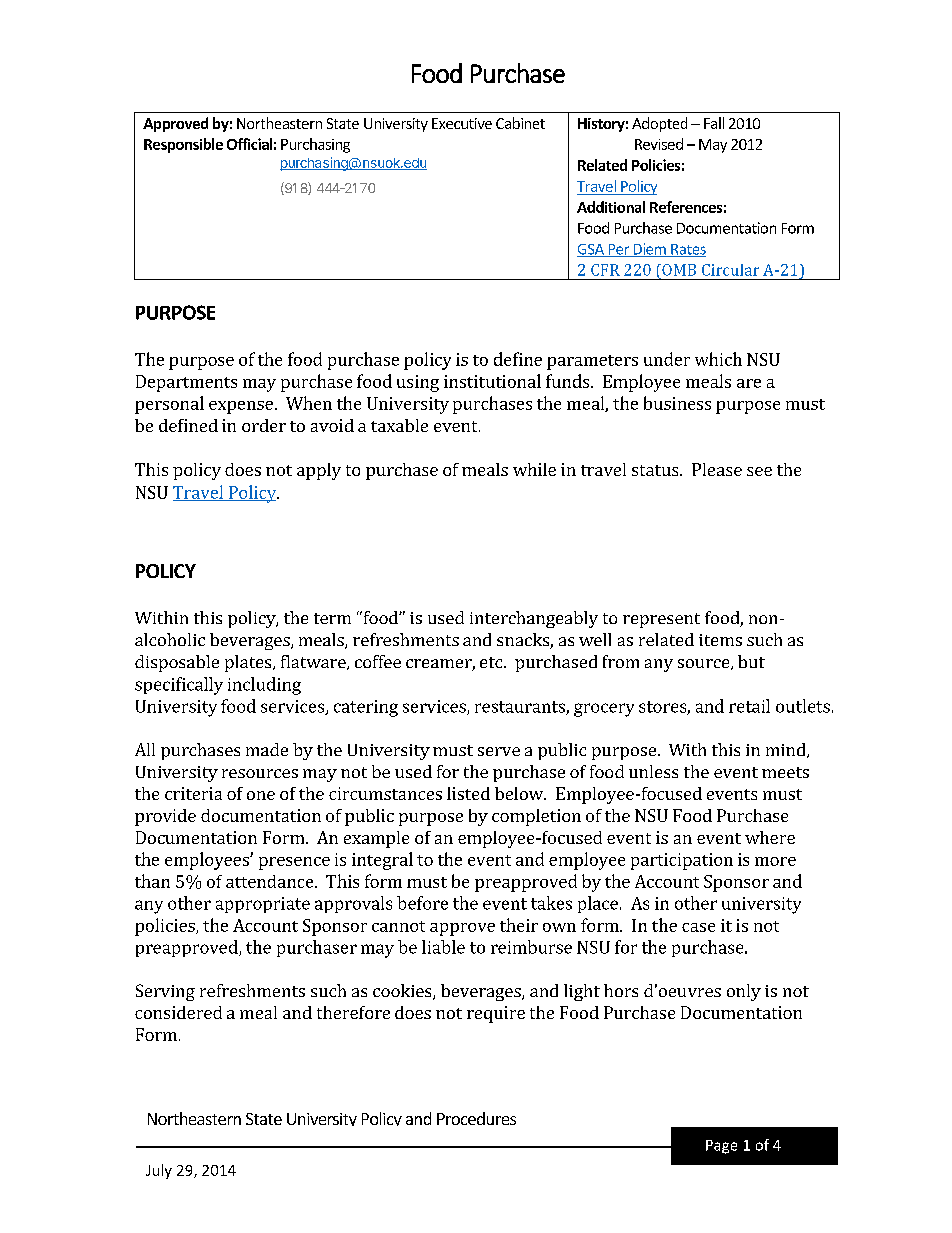 The image size is (952, 1233). What do you see at coordinates (698, 927) in the image?
I see `case` at bounding box center [698, 927].
